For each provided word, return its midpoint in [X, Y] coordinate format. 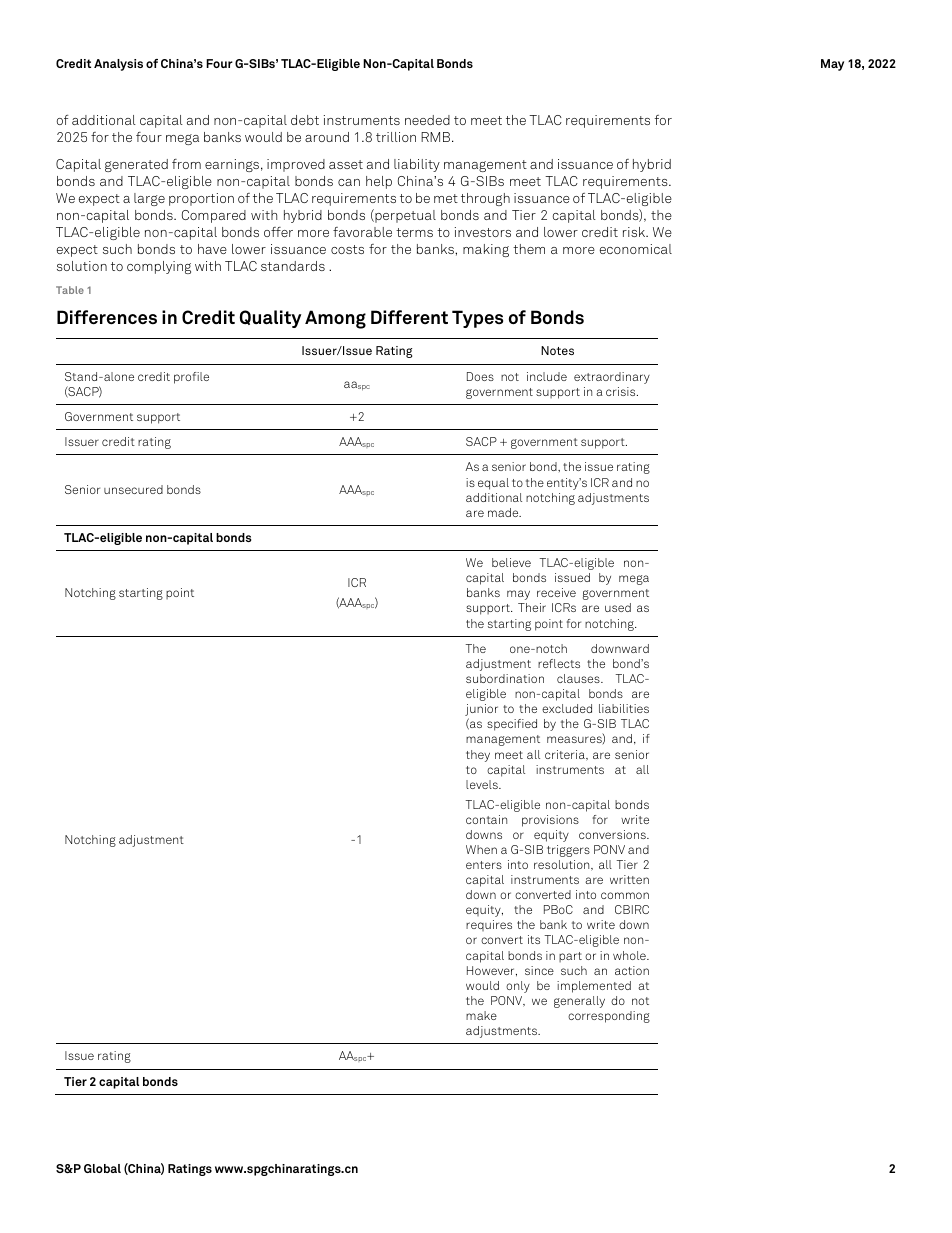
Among [335, 319]
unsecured [133, 489]
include [547, 376]
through [485, 199]
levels [483, 784]
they [478, 756]
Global [102, 1168]
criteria [566, 755]
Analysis [118, 65]
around [327, 137]
